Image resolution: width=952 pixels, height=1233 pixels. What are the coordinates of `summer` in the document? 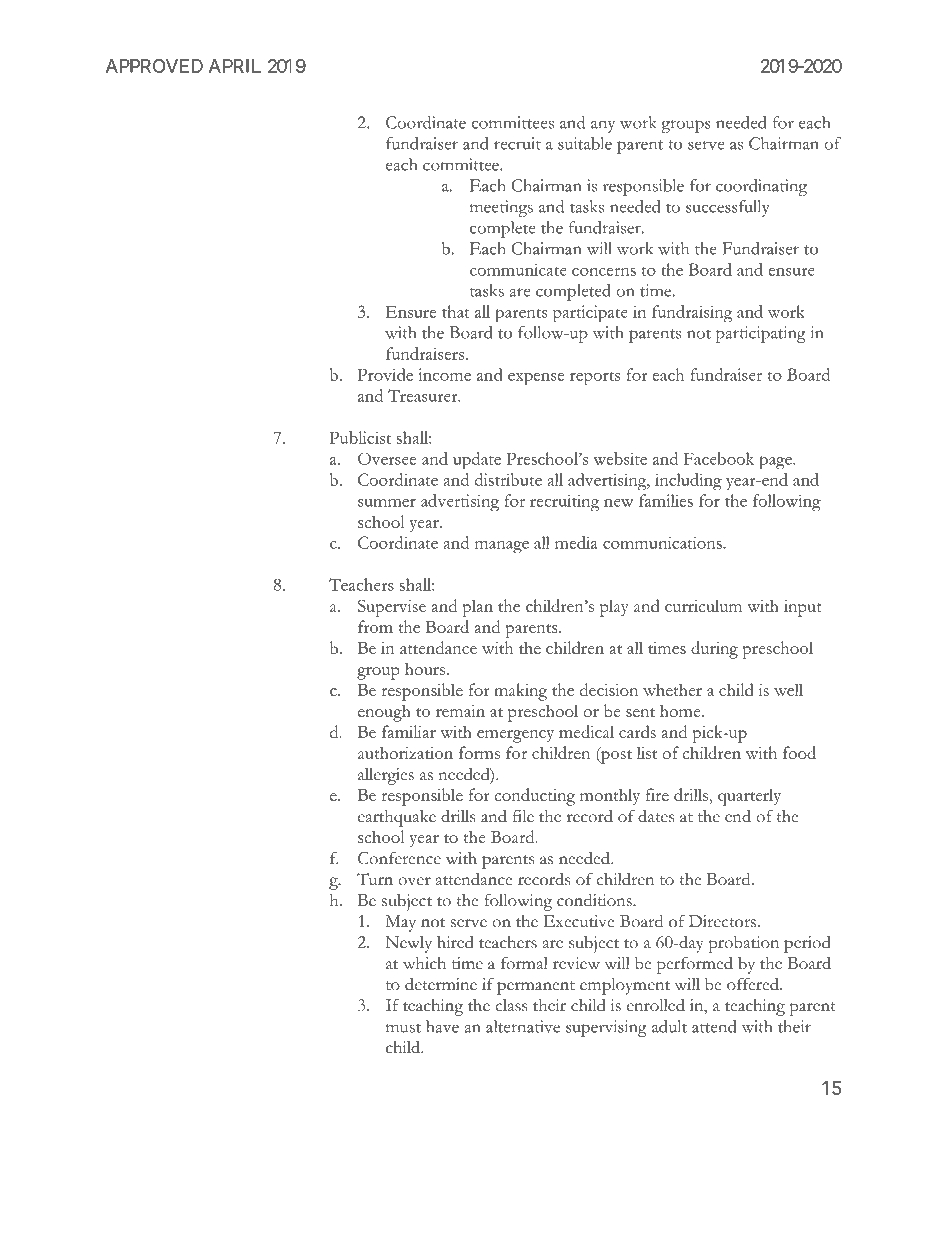 It's located at (387, 503).
